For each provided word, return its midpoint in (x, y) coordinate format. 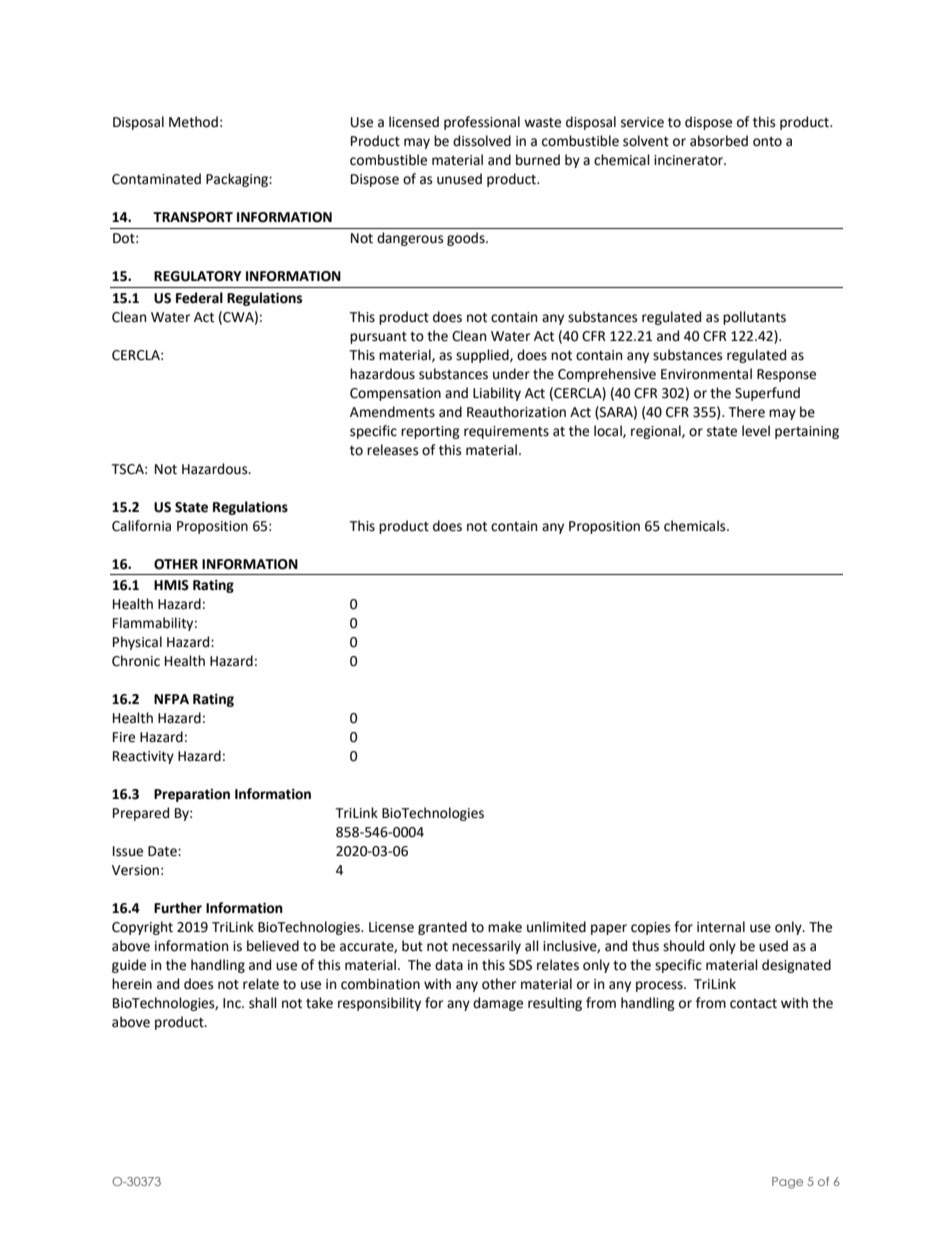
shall (263, 1003)
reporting (430, 432)
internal (721, 927)
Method (193, 122)
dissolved (482, 141)
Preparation (192, 795)
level (756, 431)
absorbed (719, 141)
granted (442, 928)
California (141, 526)
